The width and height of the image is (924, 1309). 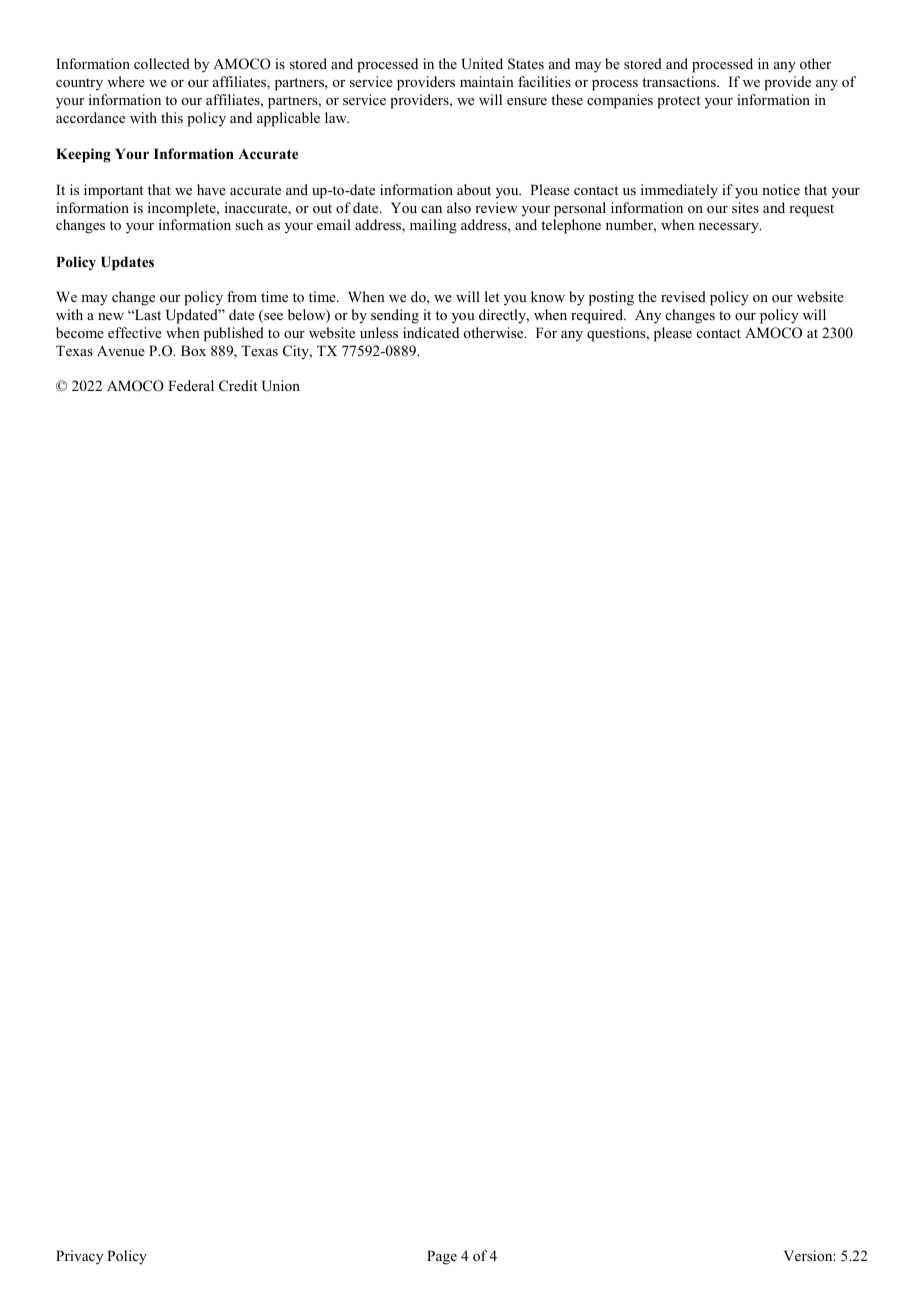 I want to click on protect, so click(x=678, y=102).
